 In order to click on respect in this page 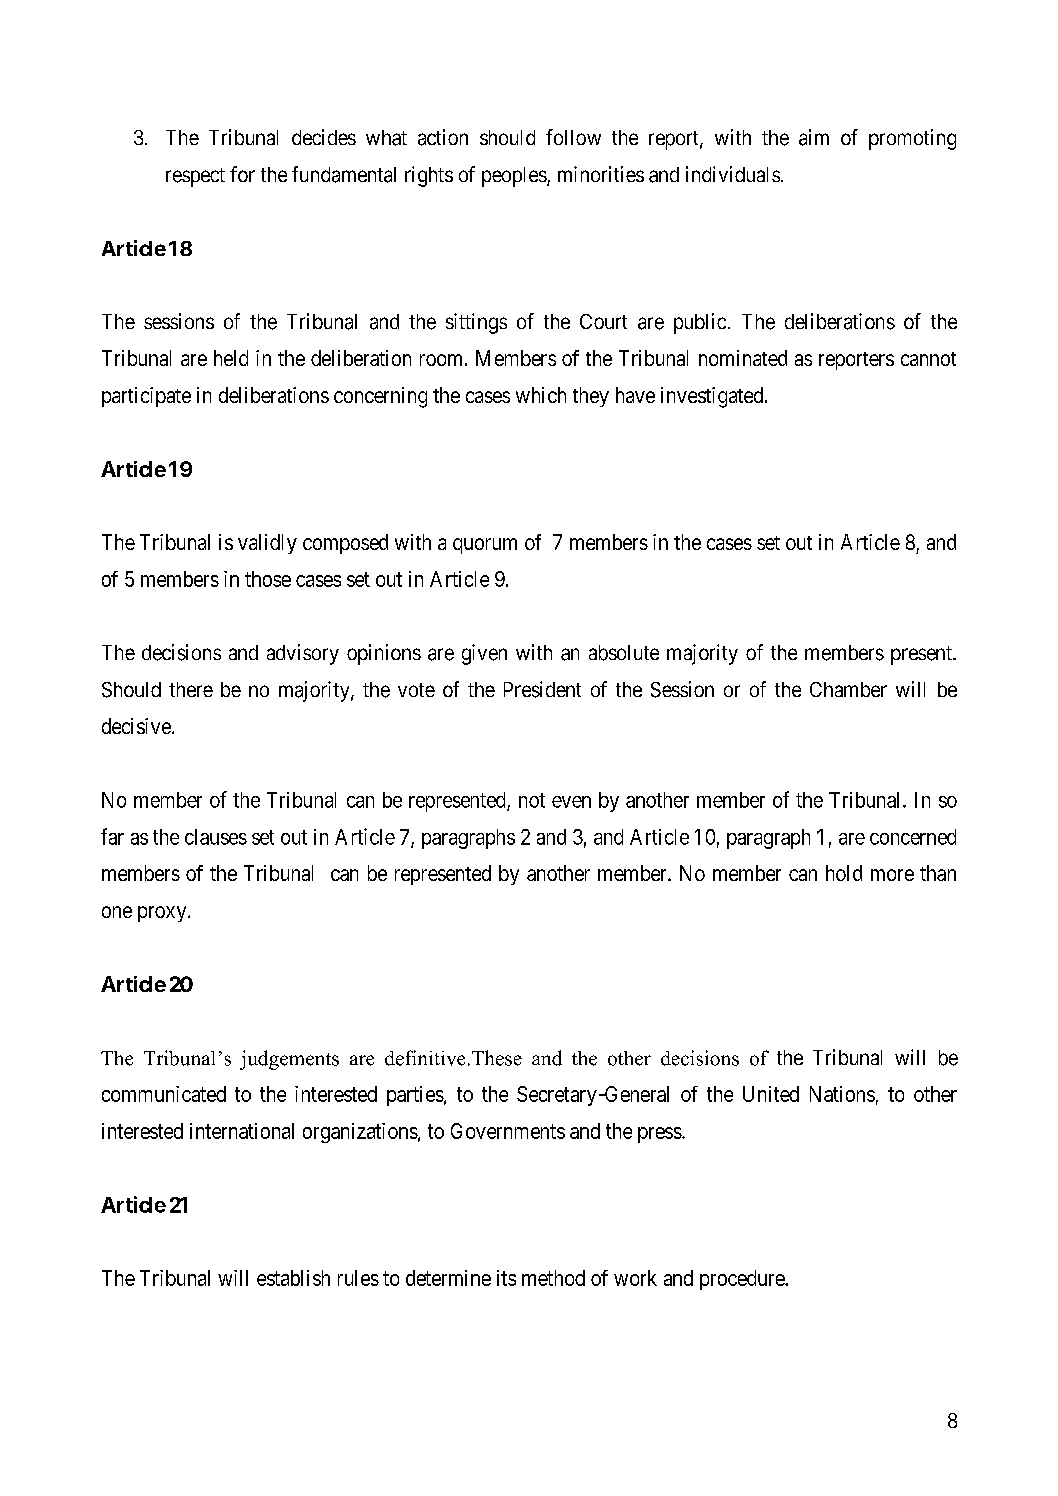, I will do `click(195, 177)`.
